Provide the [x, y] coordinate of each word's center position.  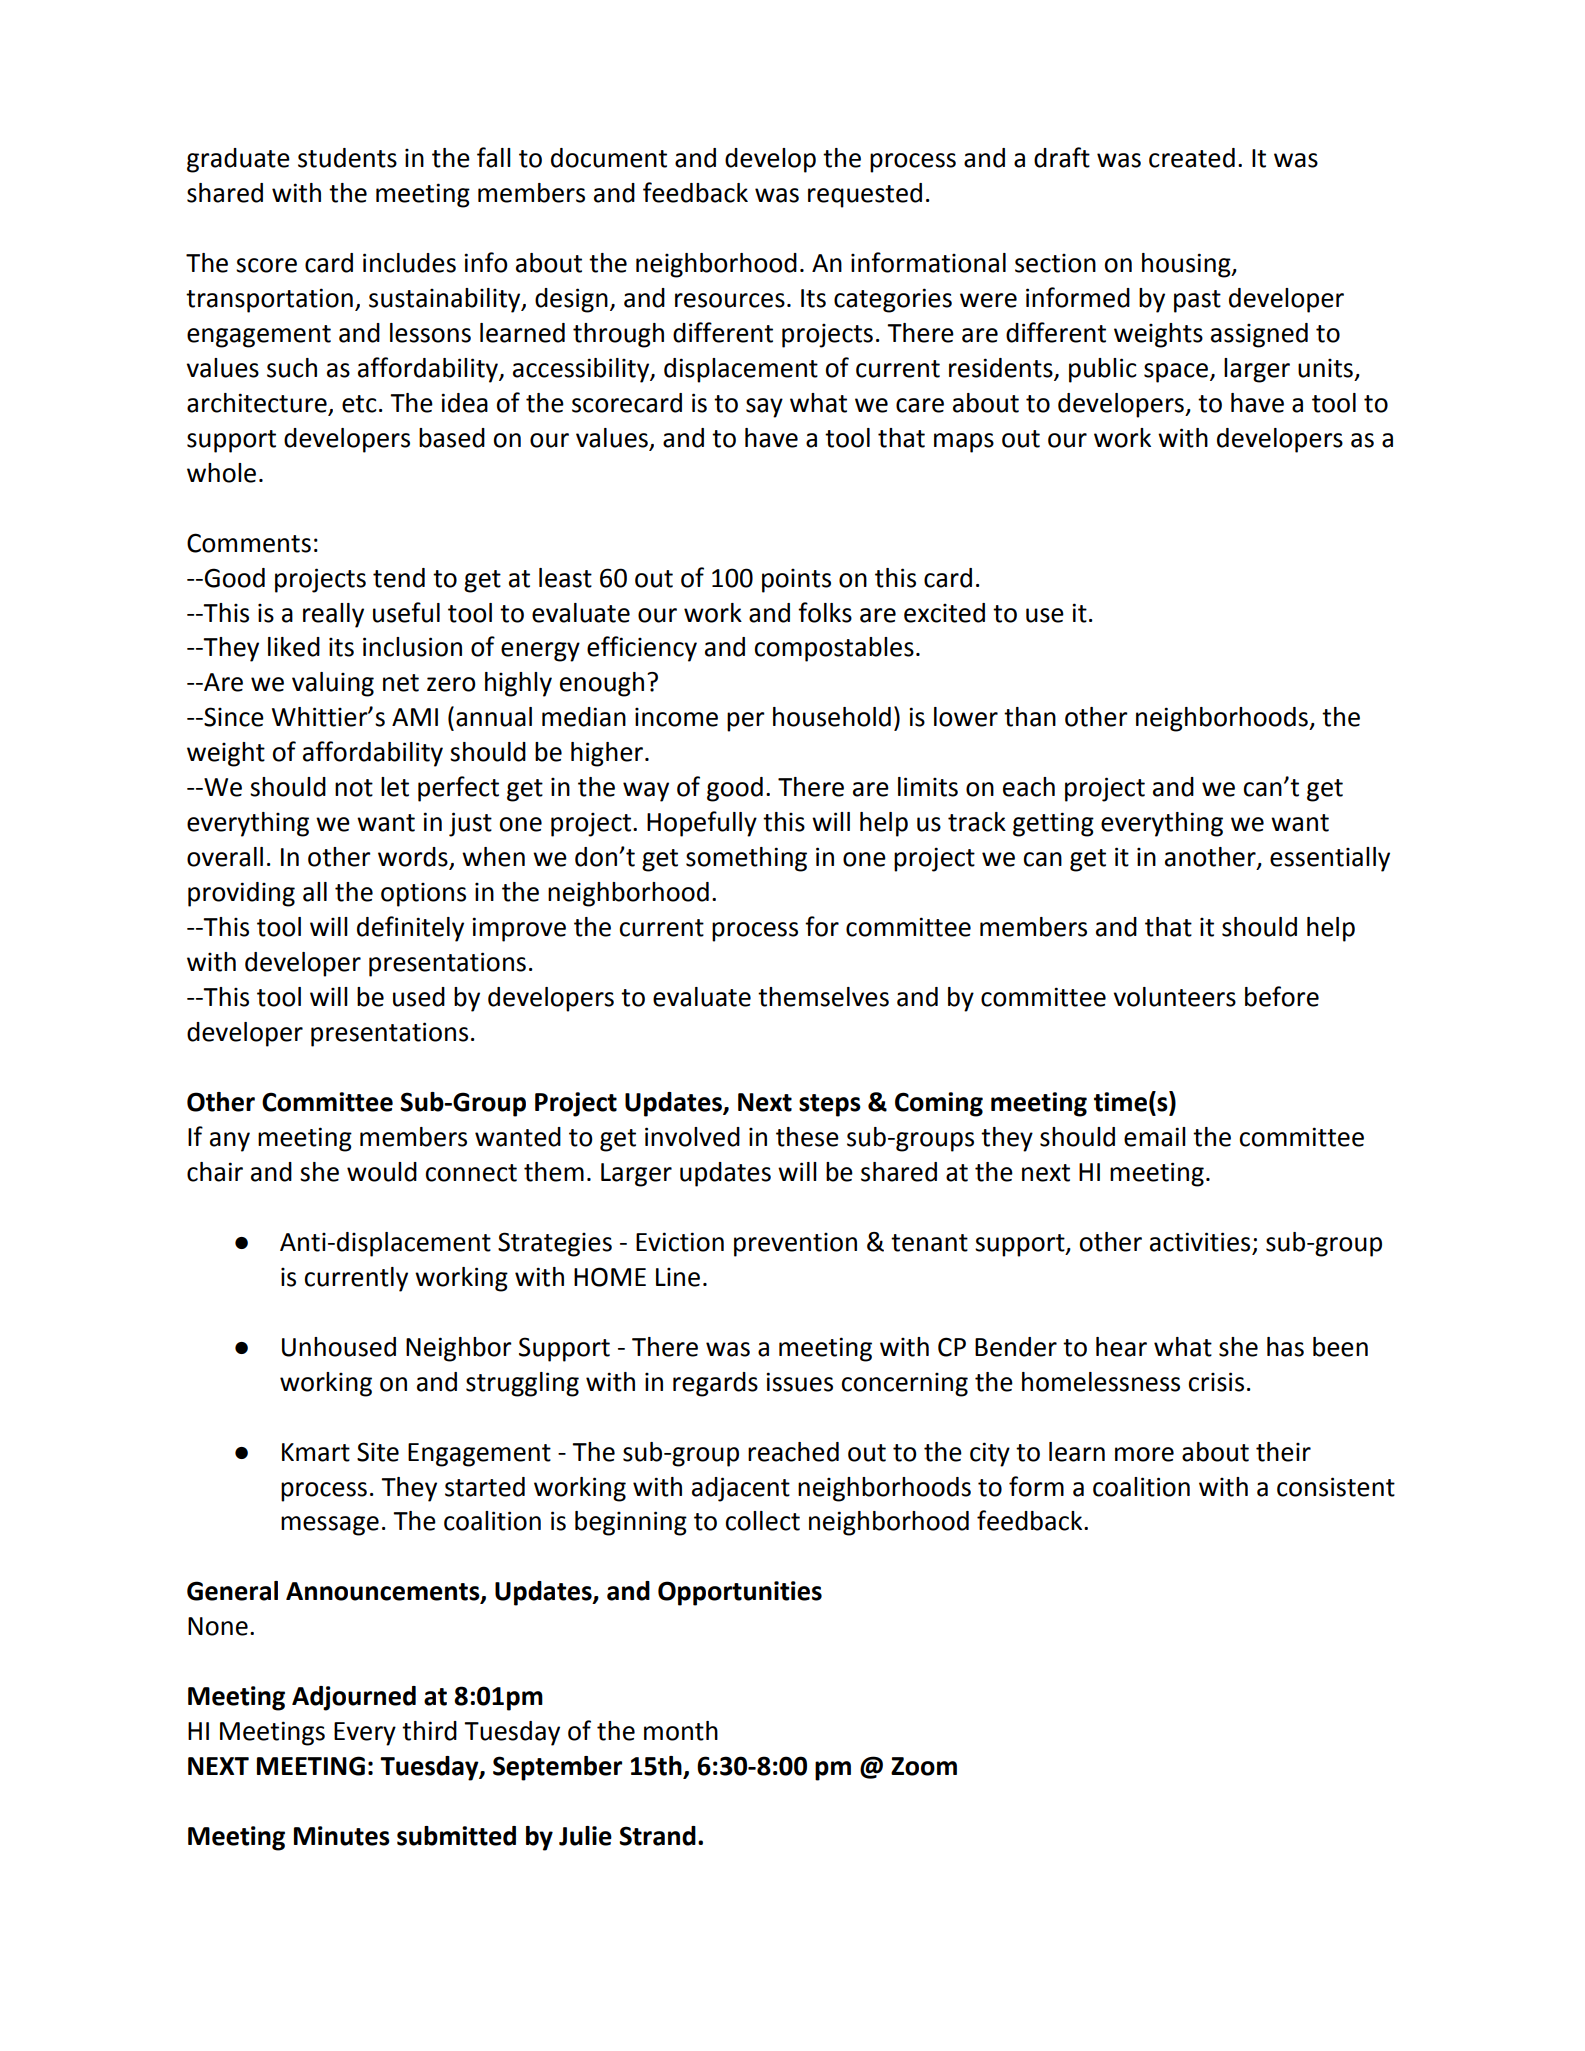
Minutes [342, 1836]
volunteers [1174, 997]
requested [865, 195]
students [347, 158]
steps [830, 1105]
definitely [410, 929]
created [1192, 158]
